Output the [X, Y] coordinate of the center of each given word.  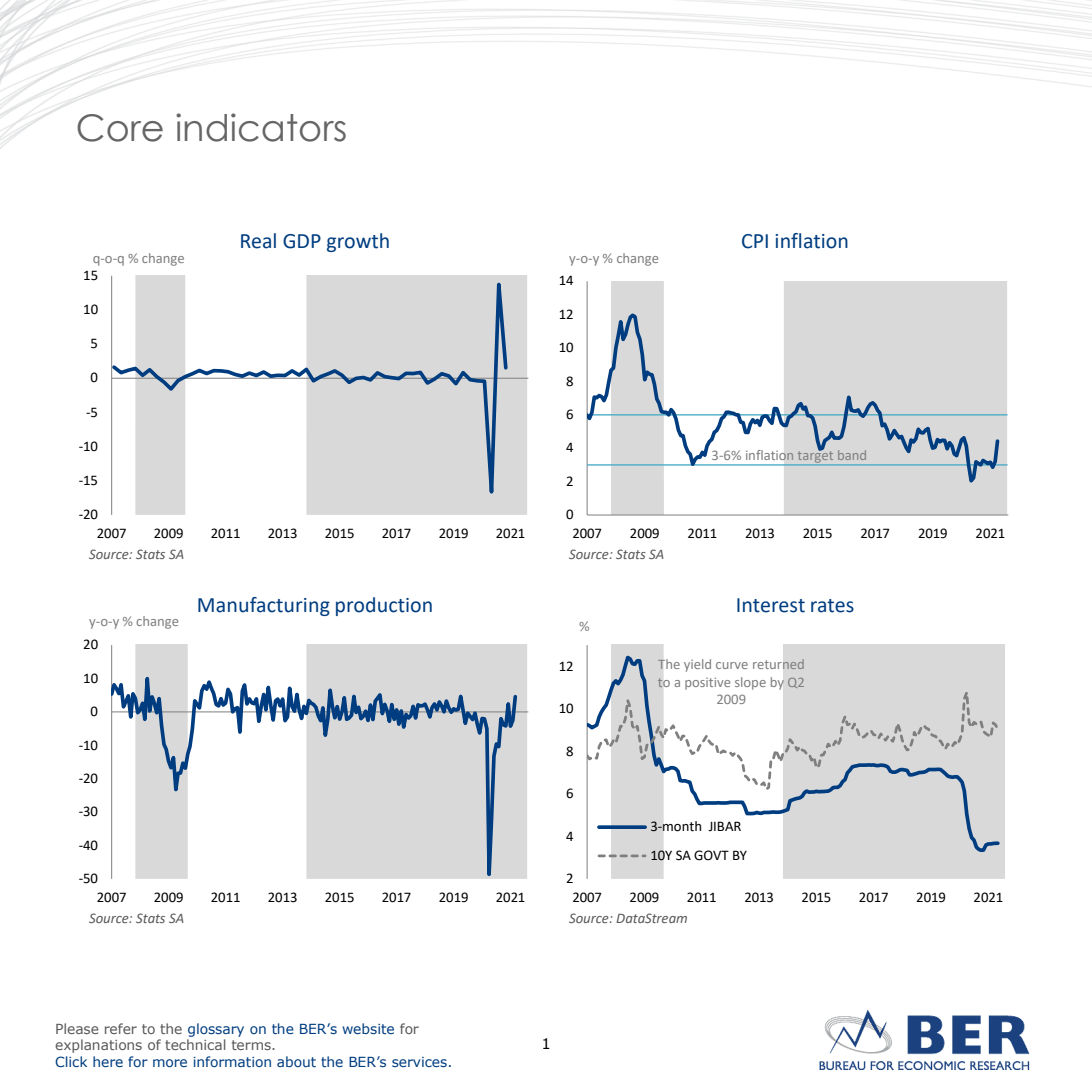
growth [358, 242]
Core [120, 128]
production [384, 606]
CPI [755, 241]
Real [258, 241]
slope [750, 683]
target [815, 457]
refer [121, 1028]
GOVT [711, 855]
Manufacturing [264, 606]
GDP [302, 241]
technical [195, 1044]
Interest [771, 605]
